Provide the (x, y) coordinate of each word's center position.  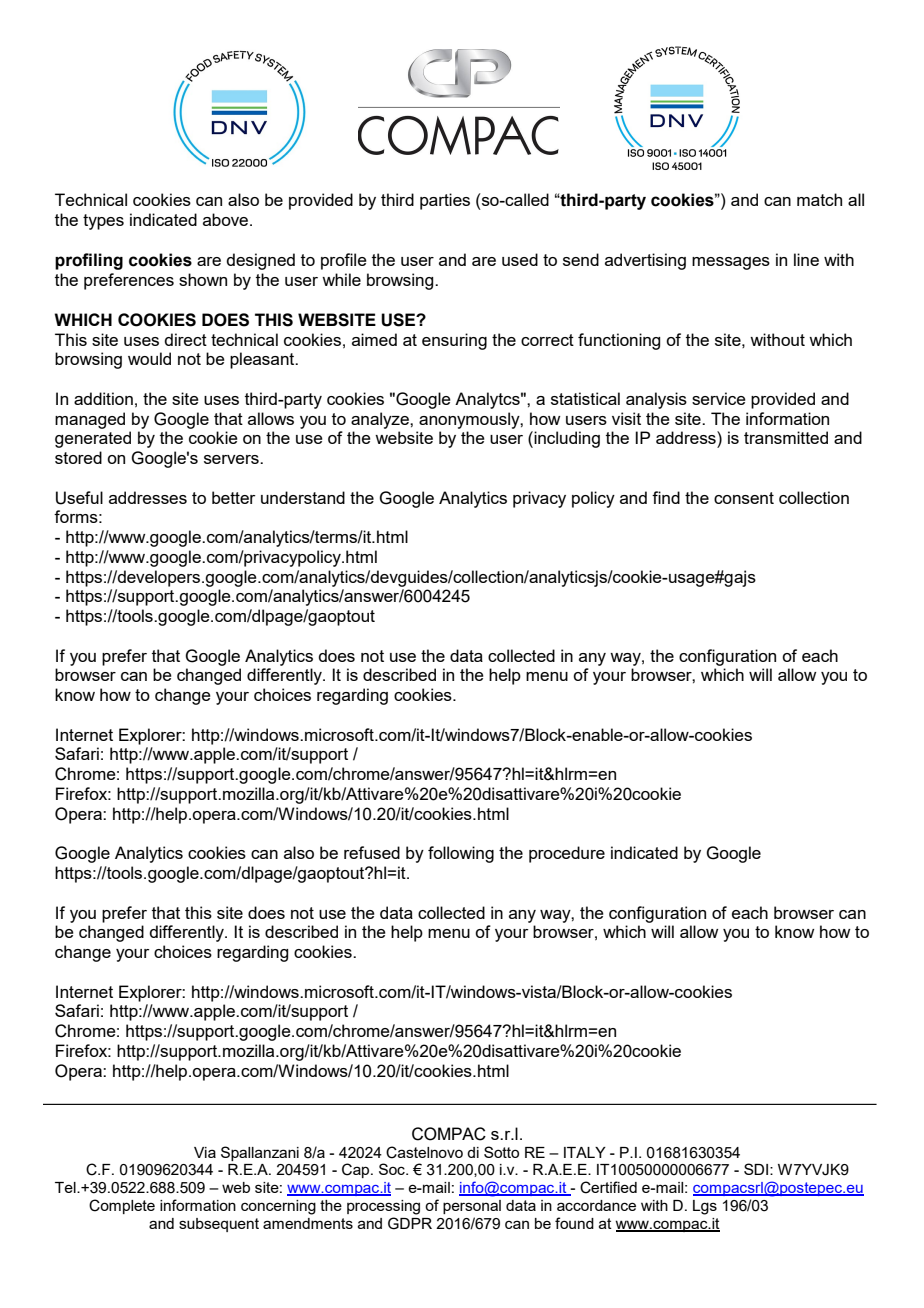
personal (472, 1207)
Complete (122, 1206)
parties (445, 201)
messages (731, 263)
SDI (756, 1169)
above (227, 219)
